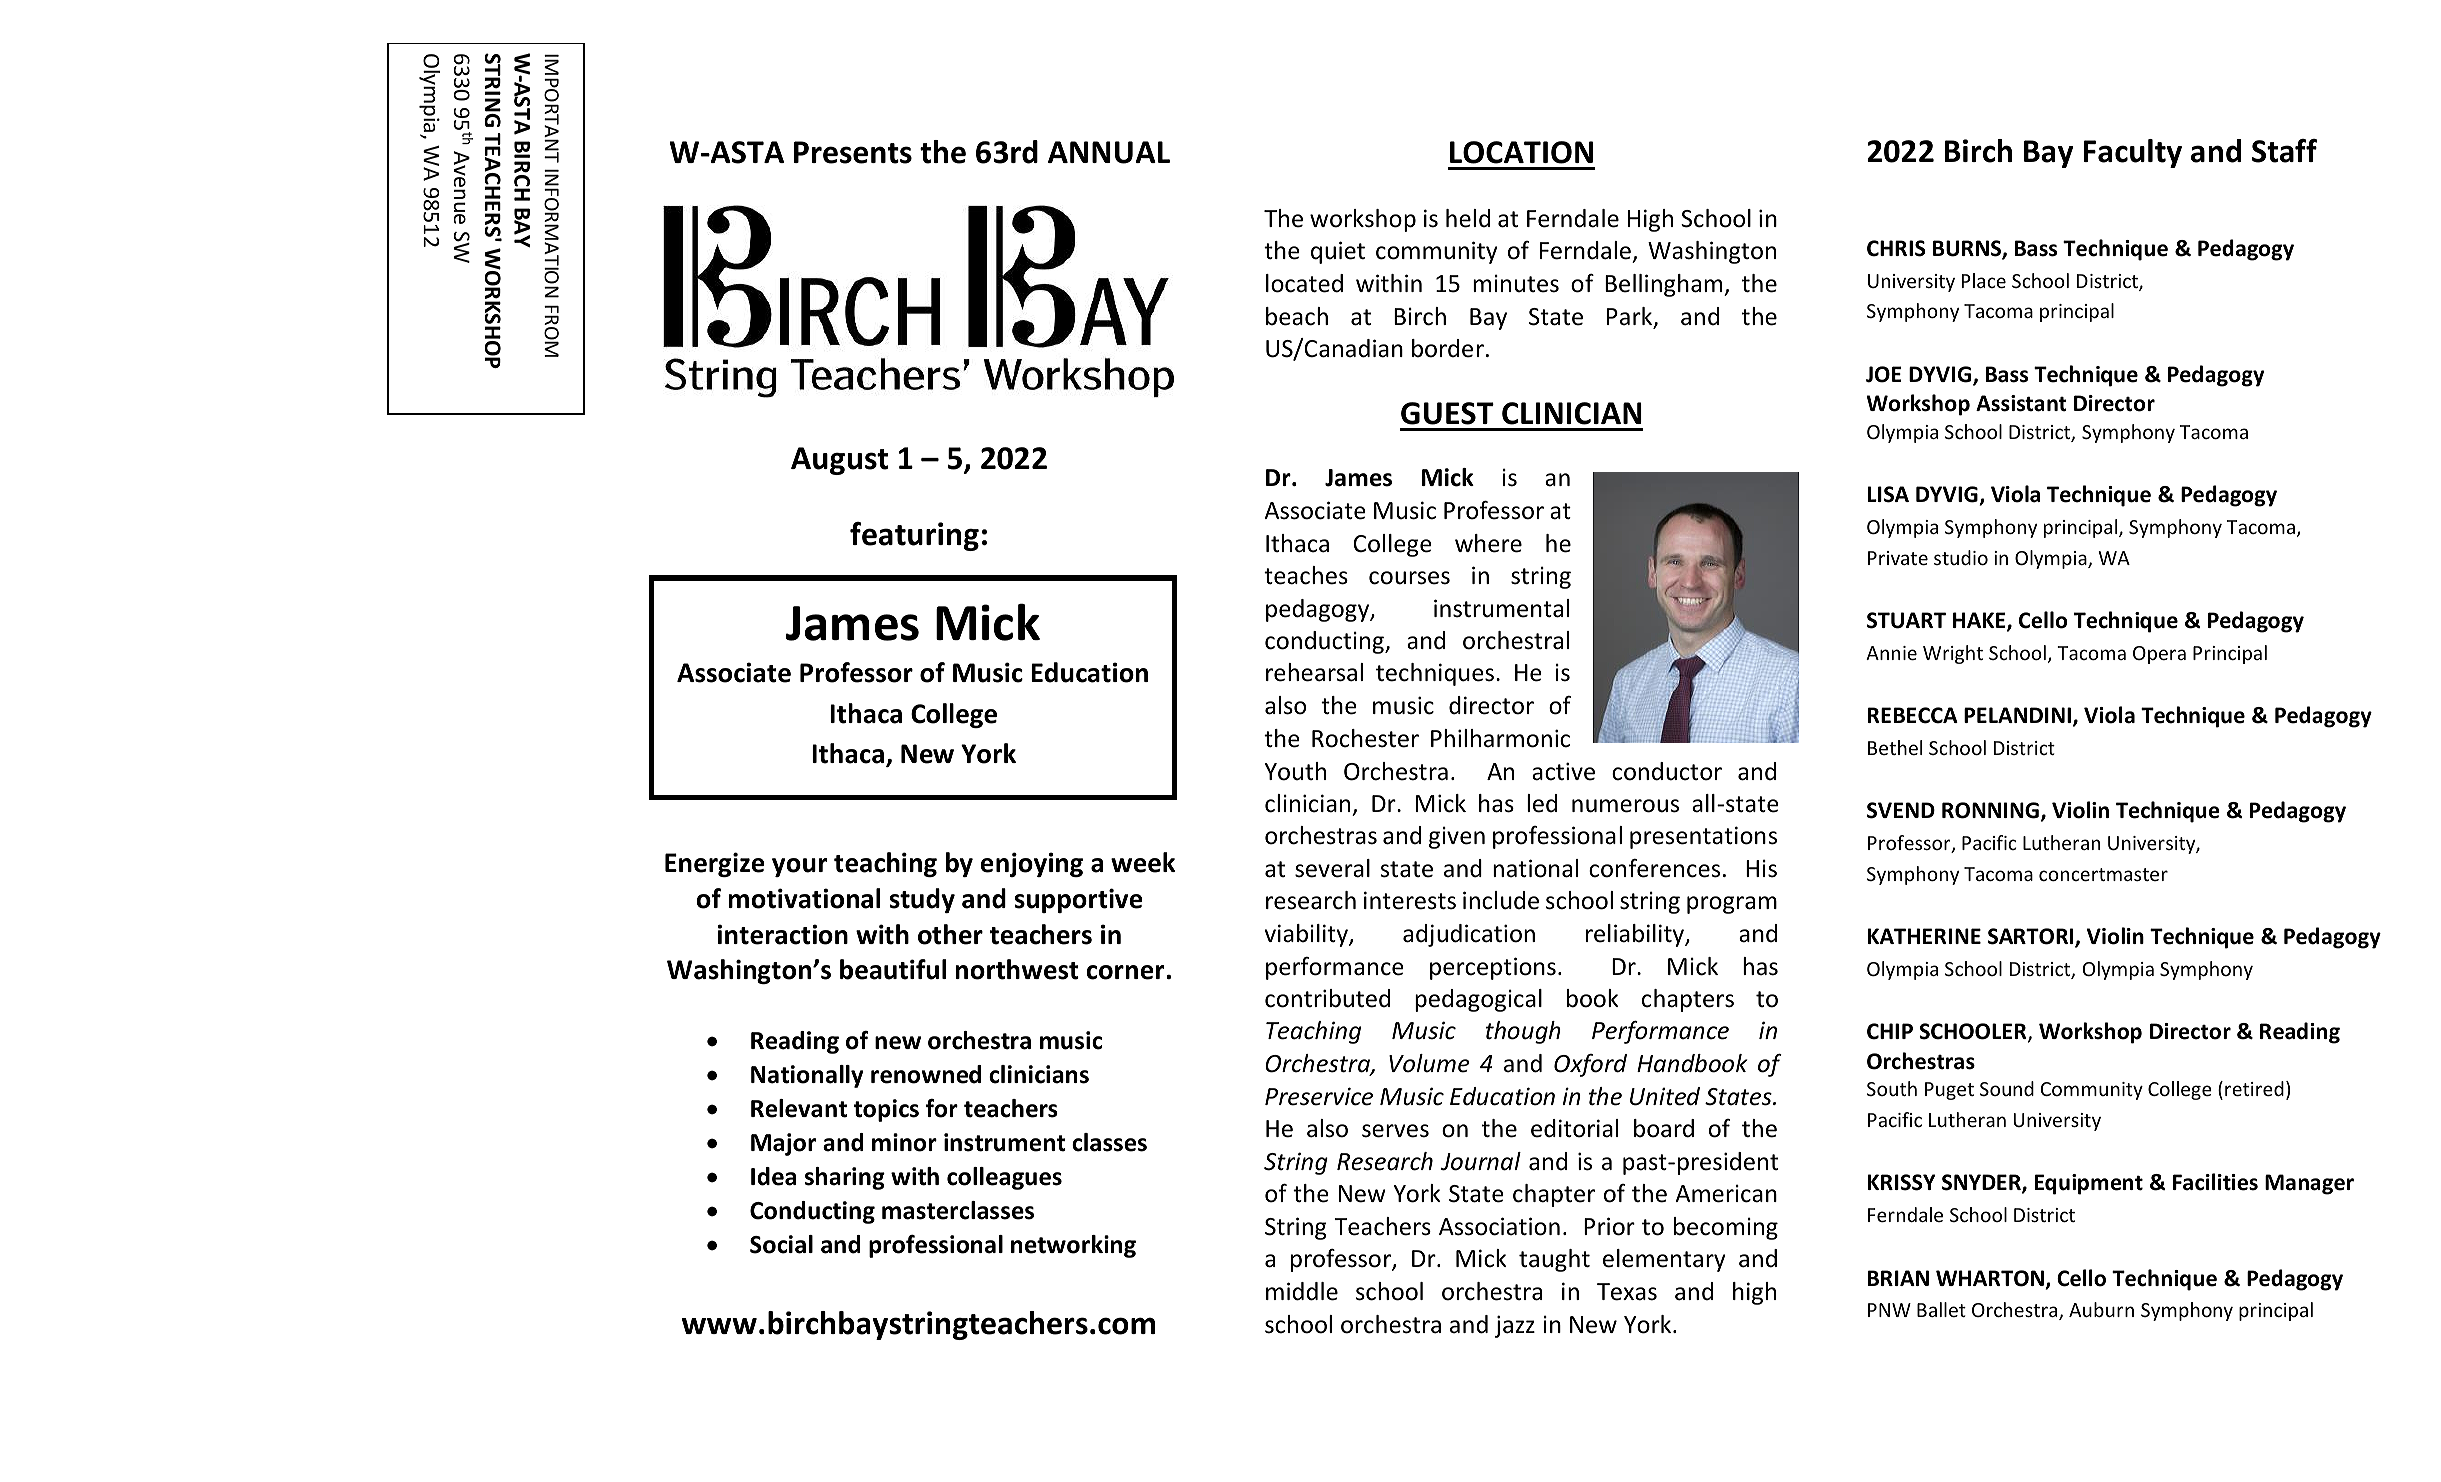  Describe the element at coordinates (914, 536) in the screenshot. I see `featuring` at that location.
